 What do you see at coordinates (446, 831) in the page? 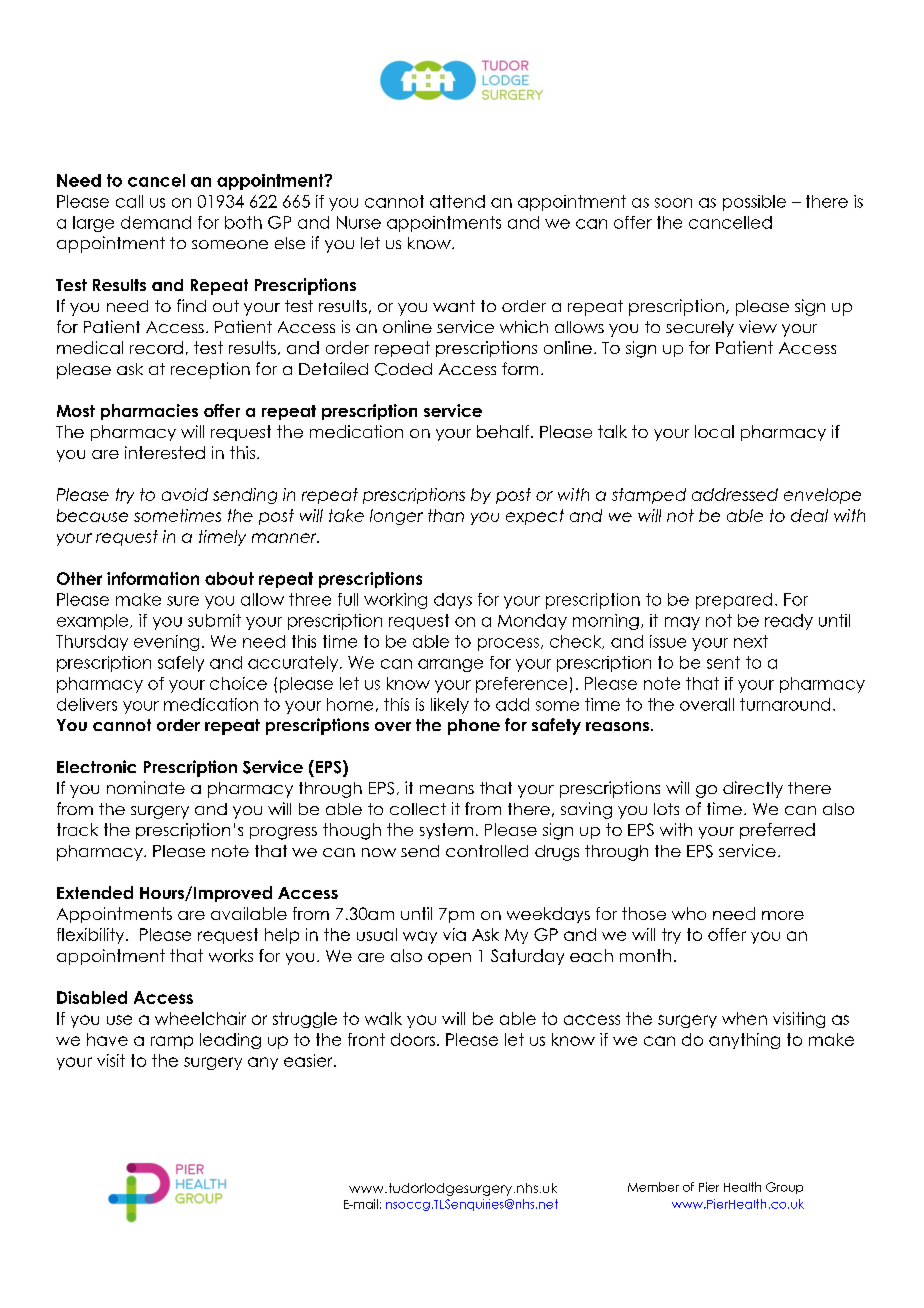
I see `system` at bounding box center [446, 831].
